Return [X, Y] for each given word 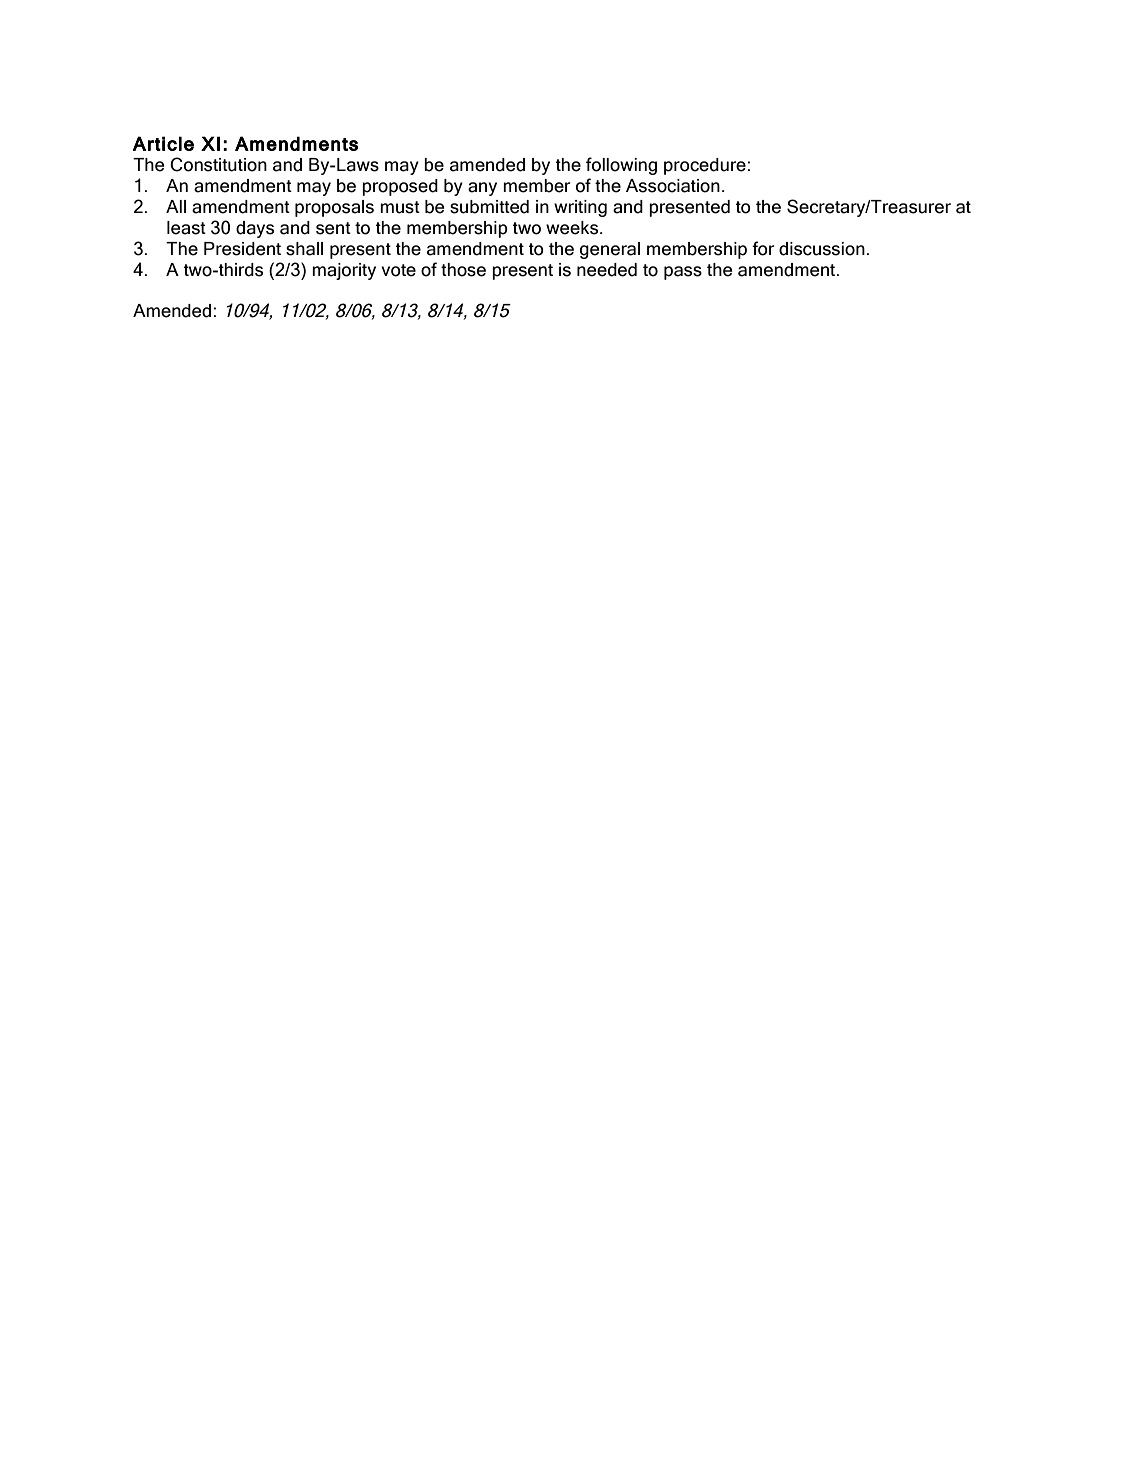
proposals [334, 208]
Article [163, 143]
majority [344, 271]
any [482, 189]
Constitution [218, 164]
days [255, 229]
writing [580, 208]
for [763, 248]
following [621, 166]
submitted [489, 207]
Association [673, 186]
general [610, 250]
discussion [822, 249]
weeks [573, 228]
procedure [705, 166]
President [242, 249]
